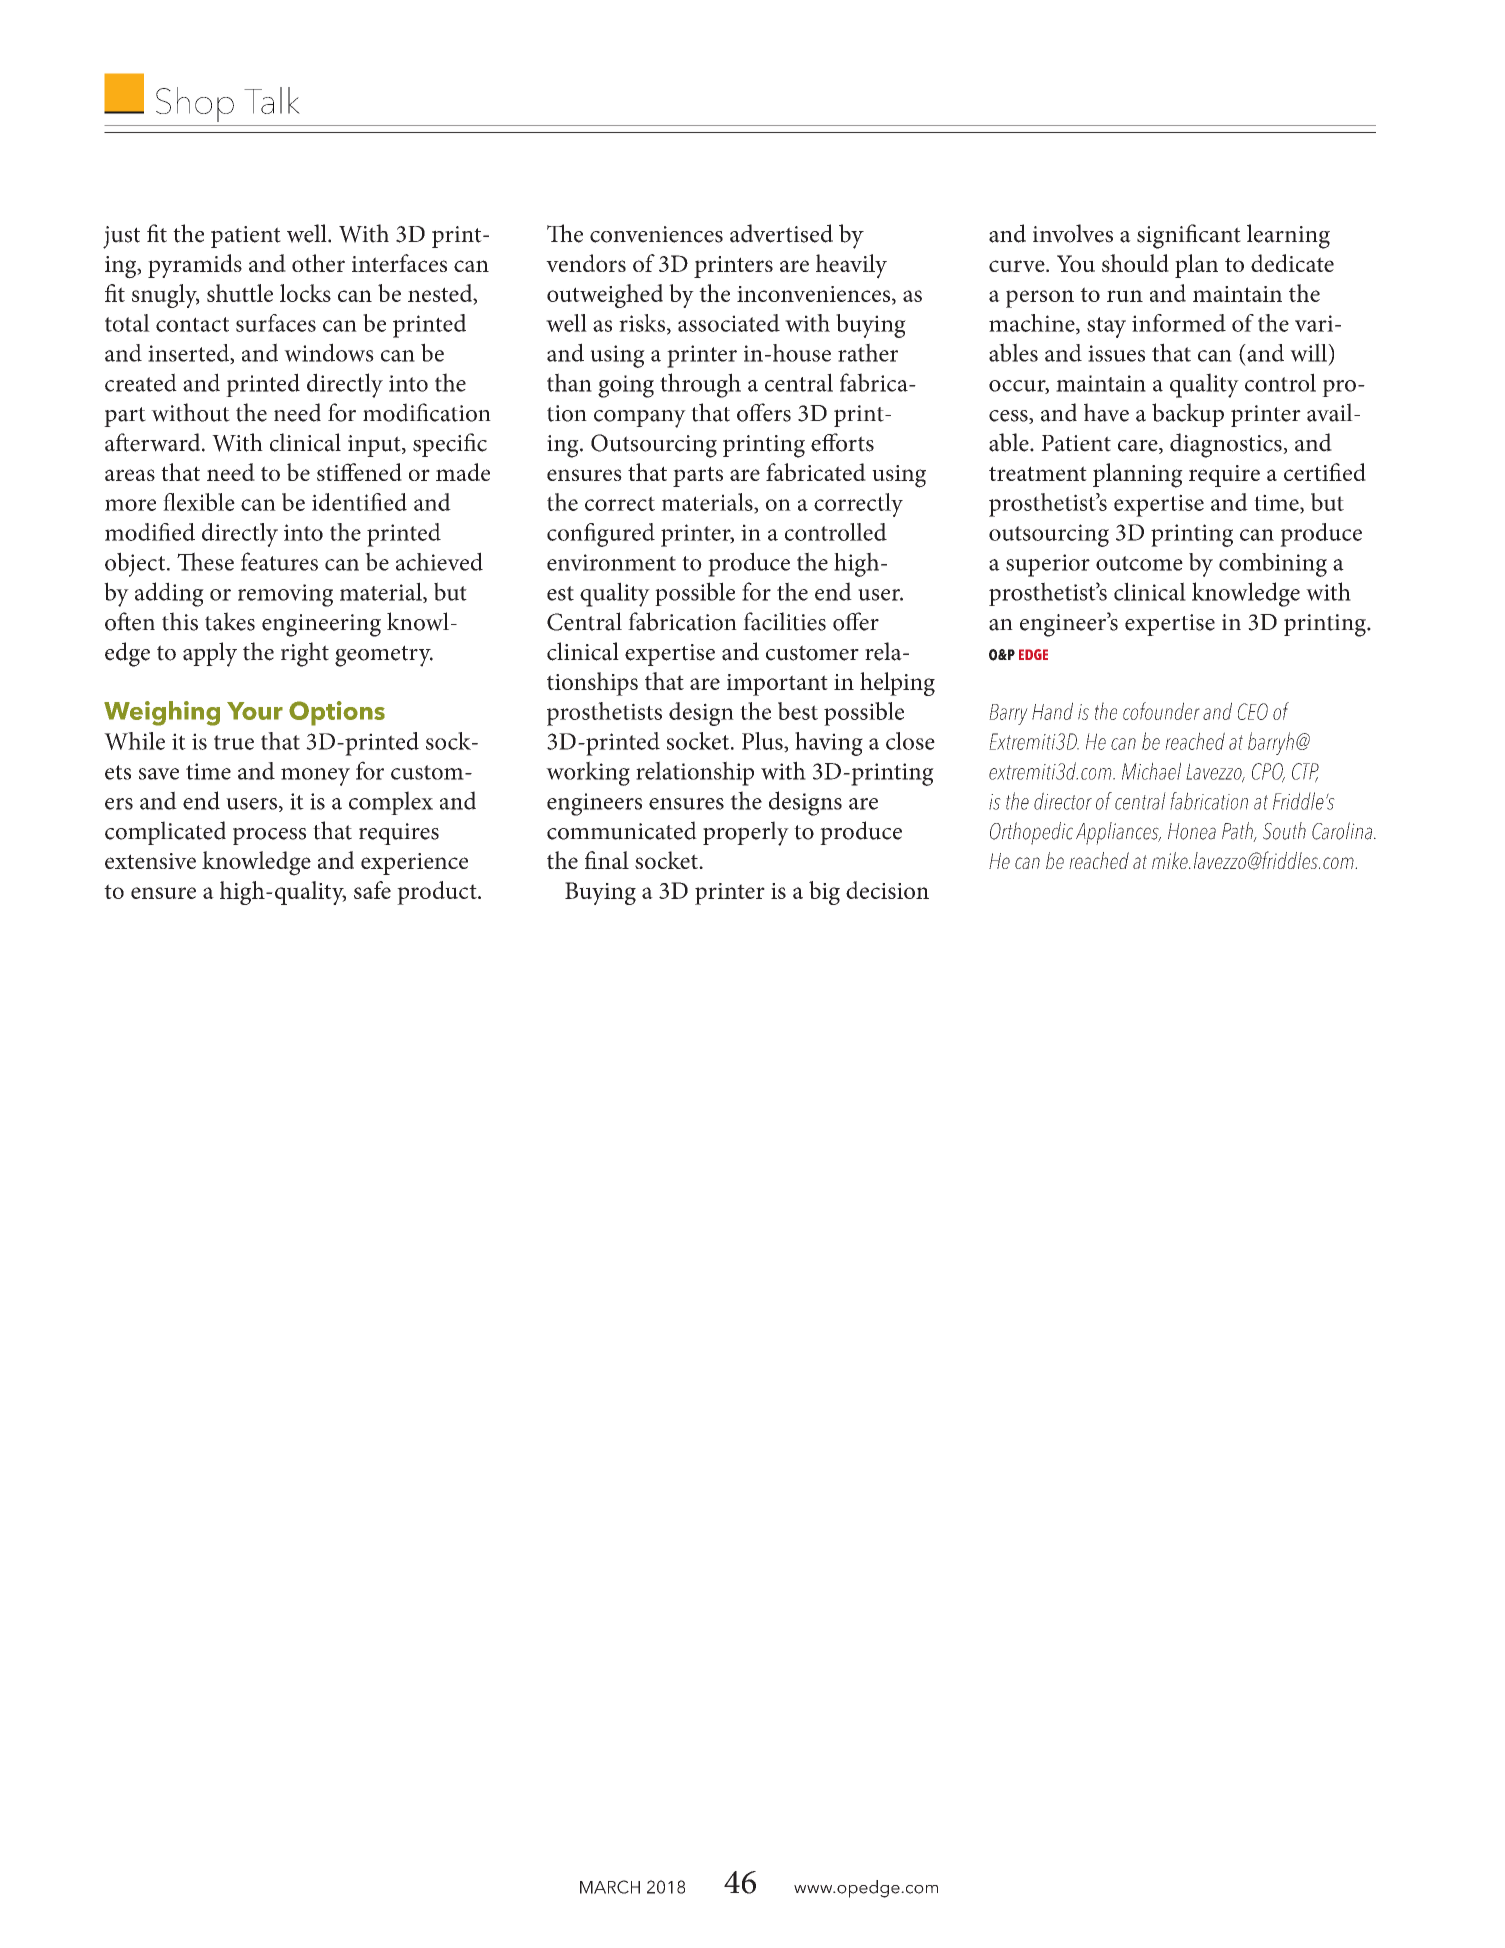 Image resolution: width=1505 pixels, height=1948 pixels. I want to click on properly, so click(746, 833).
